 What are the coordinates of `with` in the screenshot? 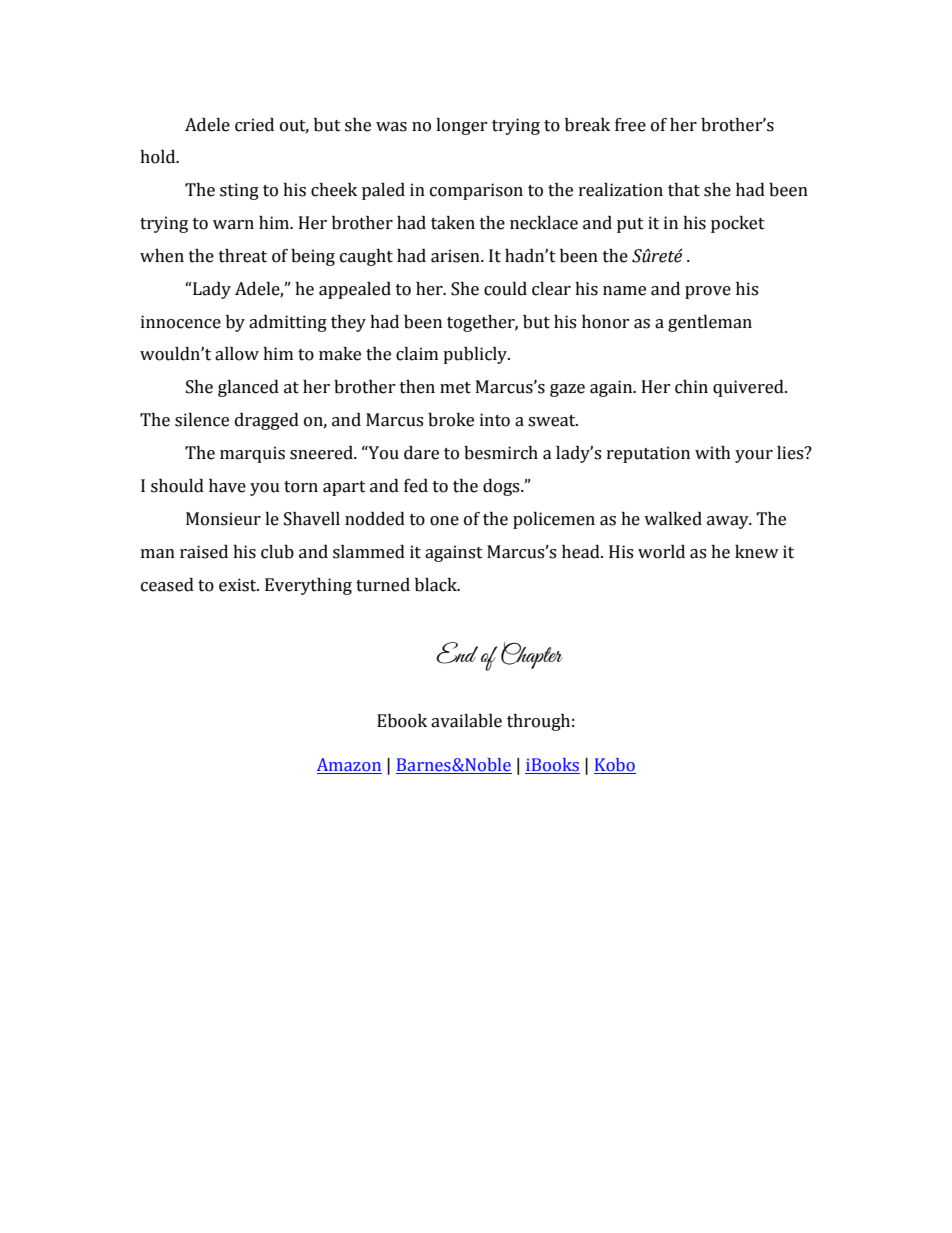 It's located at (713, 453).
